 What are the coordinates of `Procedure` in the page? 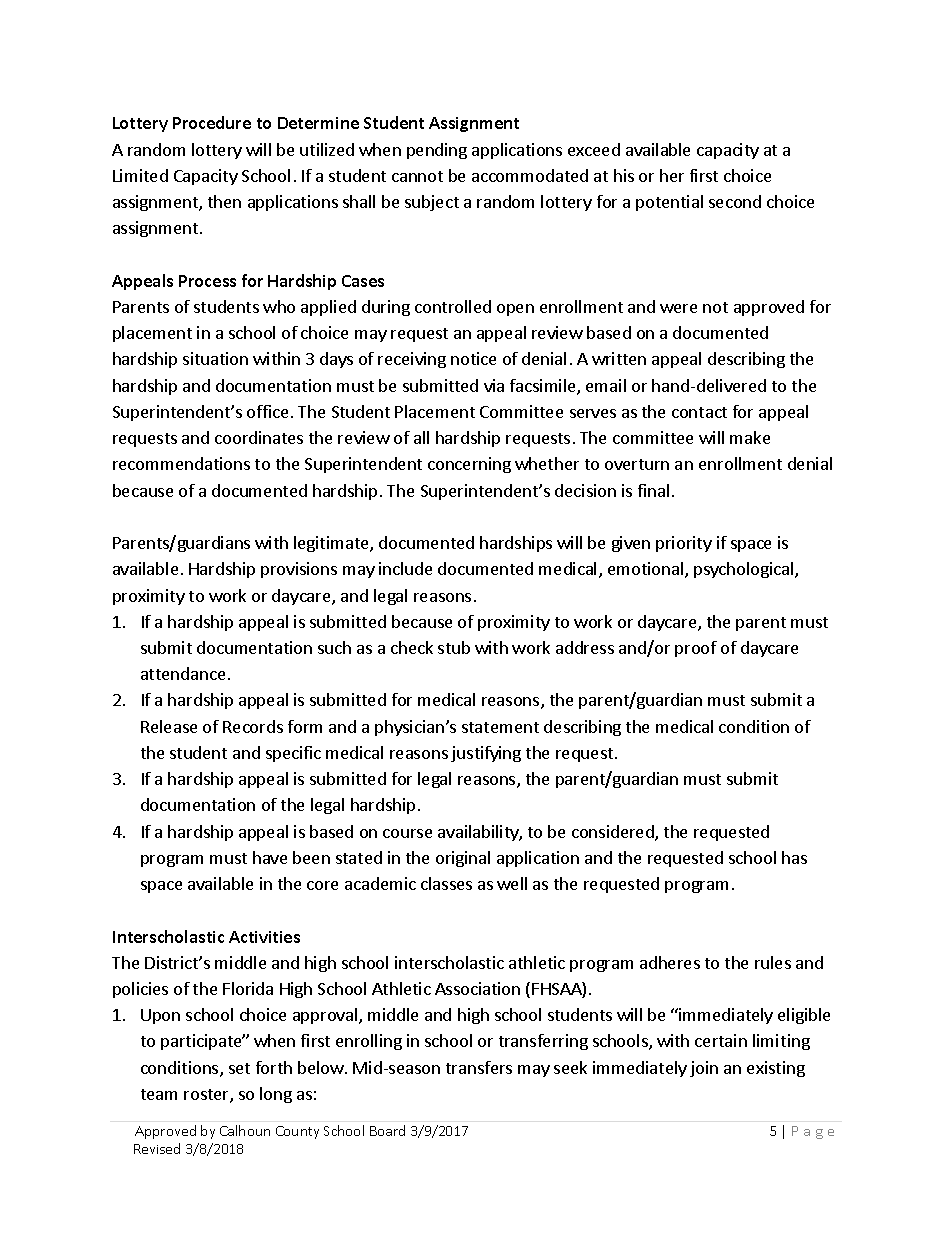 It's located at (212, 122).
